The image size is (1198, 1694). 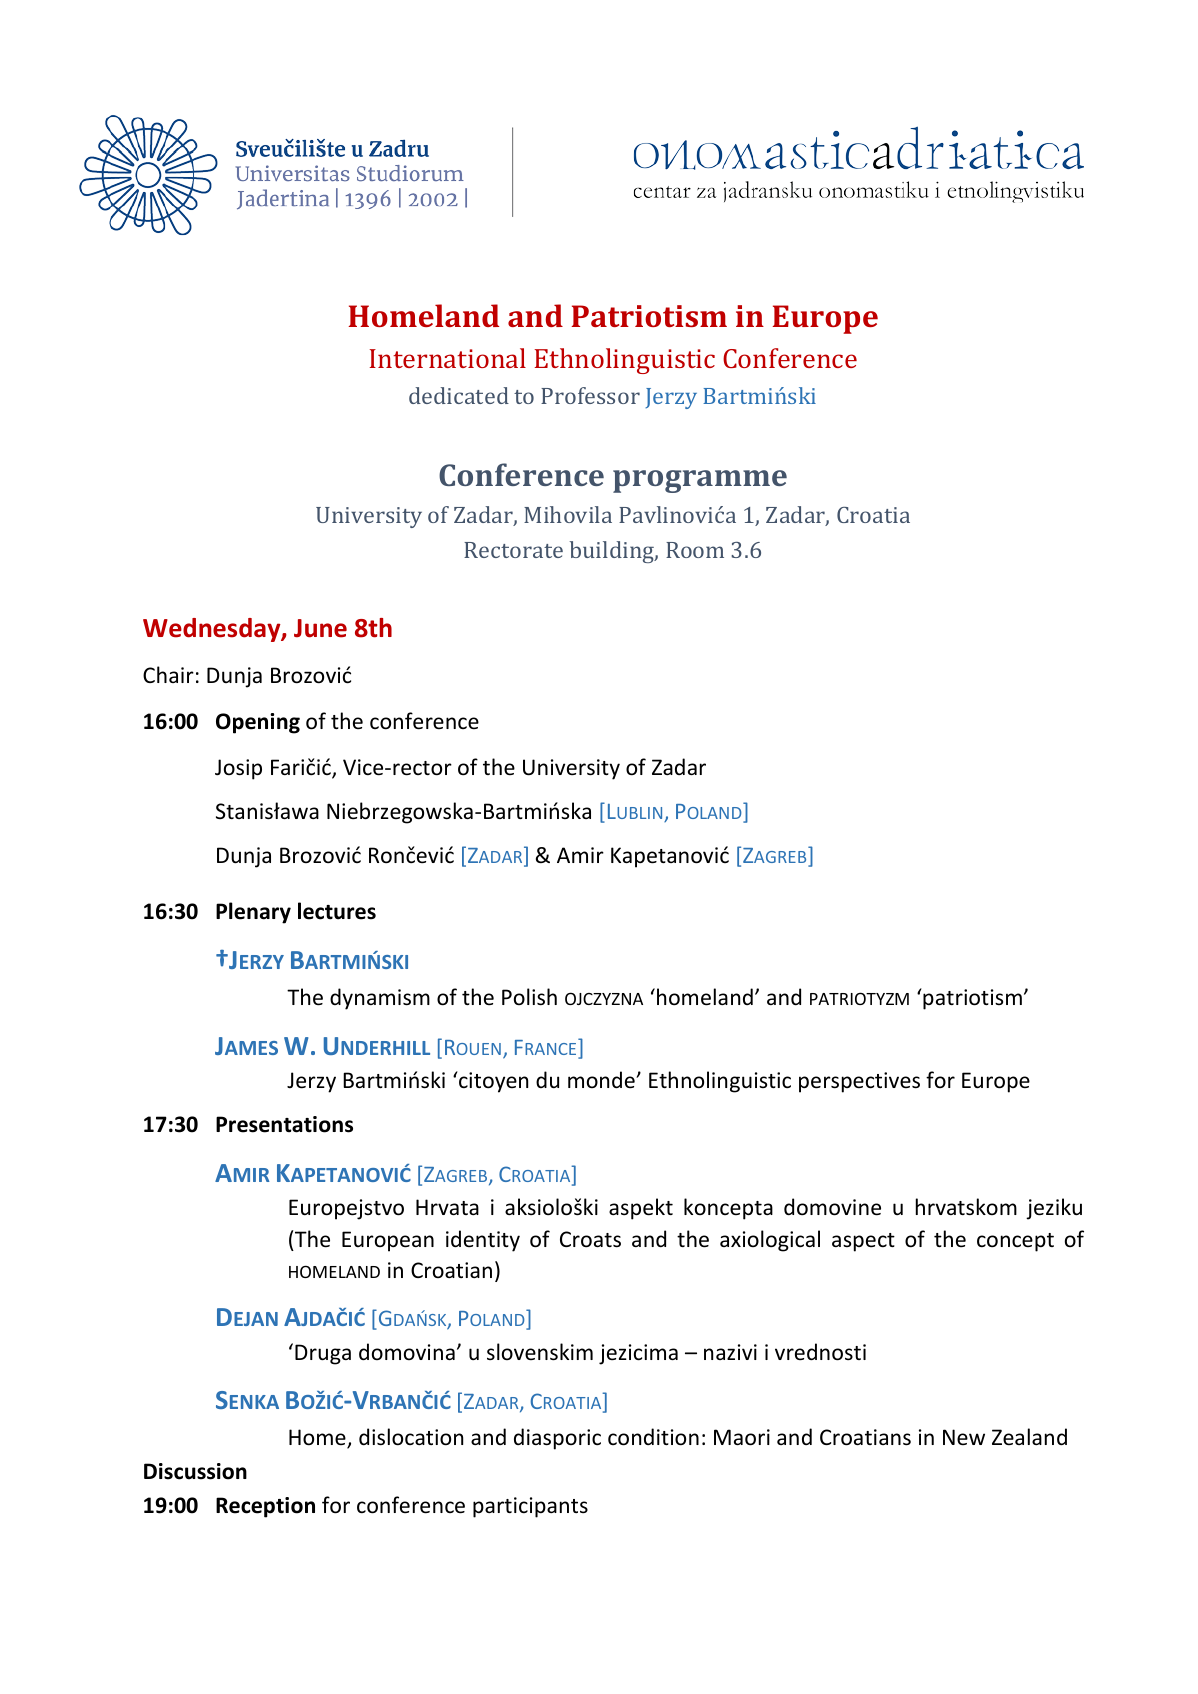 What do you see at coordinates (700, 481) in the screenshot?
I see `programme` at bounding box center [700, 481].
